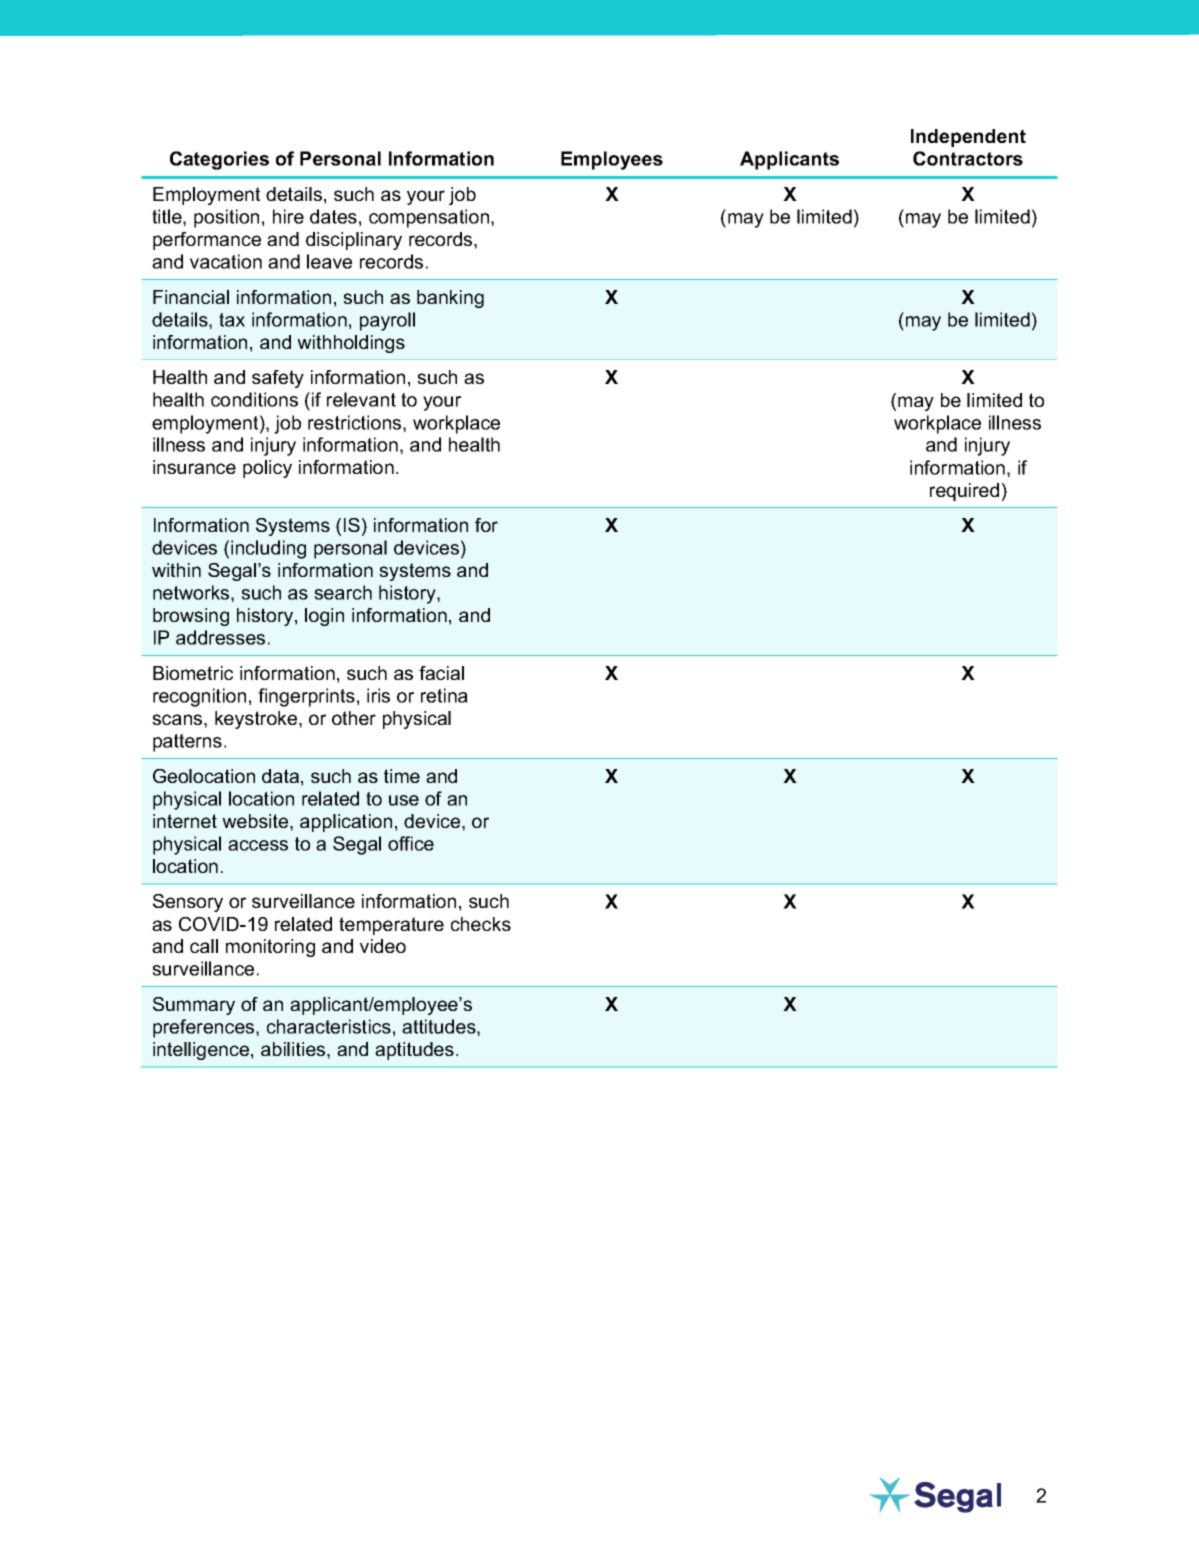 This page has height=1552, width=1199. Describe the element at coordinates (964, 492) in the page. I see `required` at that location.
